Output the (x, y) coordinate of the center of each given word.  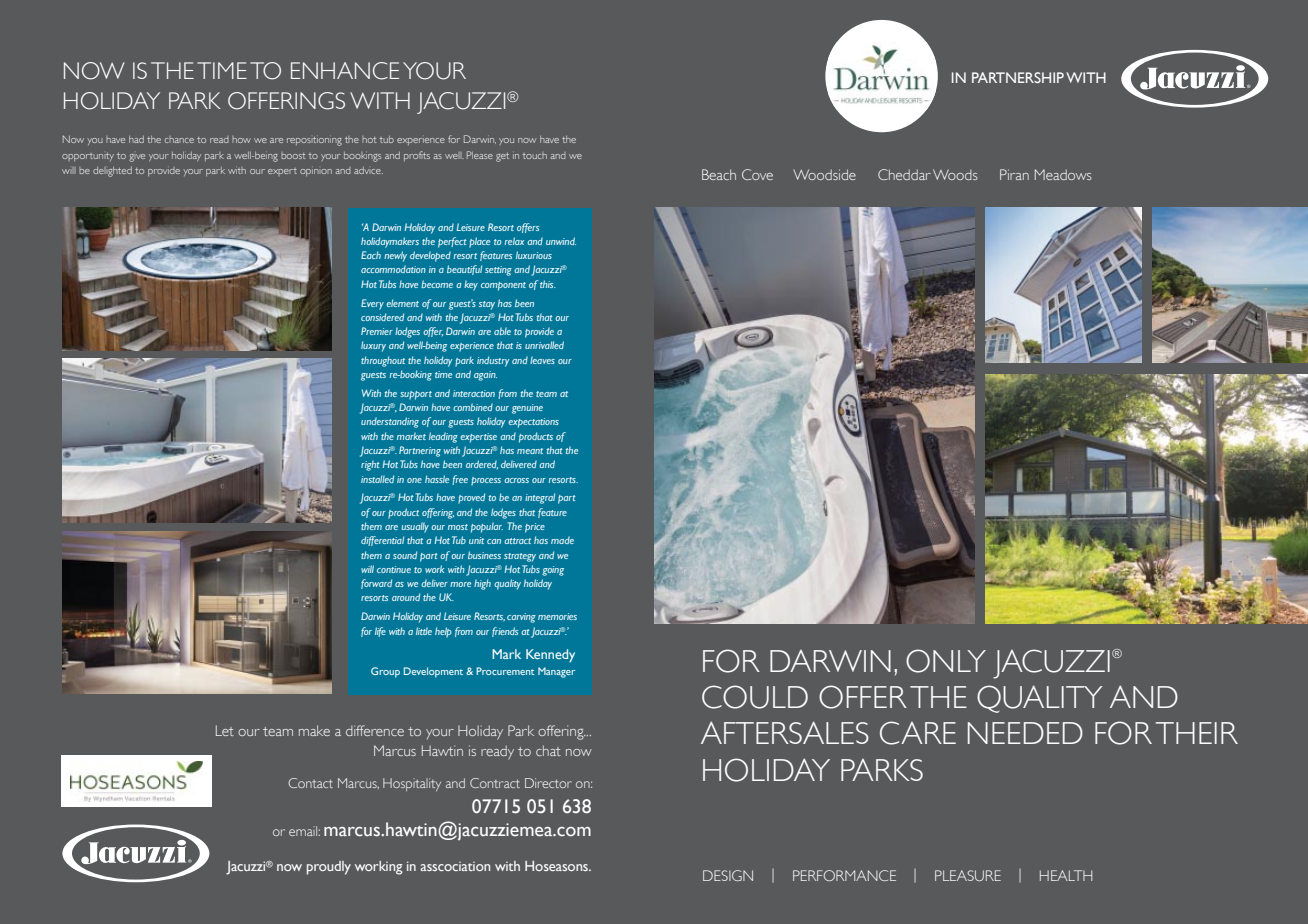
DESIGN (728, 875)
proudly (329, 868)
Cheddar (904, 174)
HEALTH (1066, 875)
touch (534, 155)
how (241, 139)
